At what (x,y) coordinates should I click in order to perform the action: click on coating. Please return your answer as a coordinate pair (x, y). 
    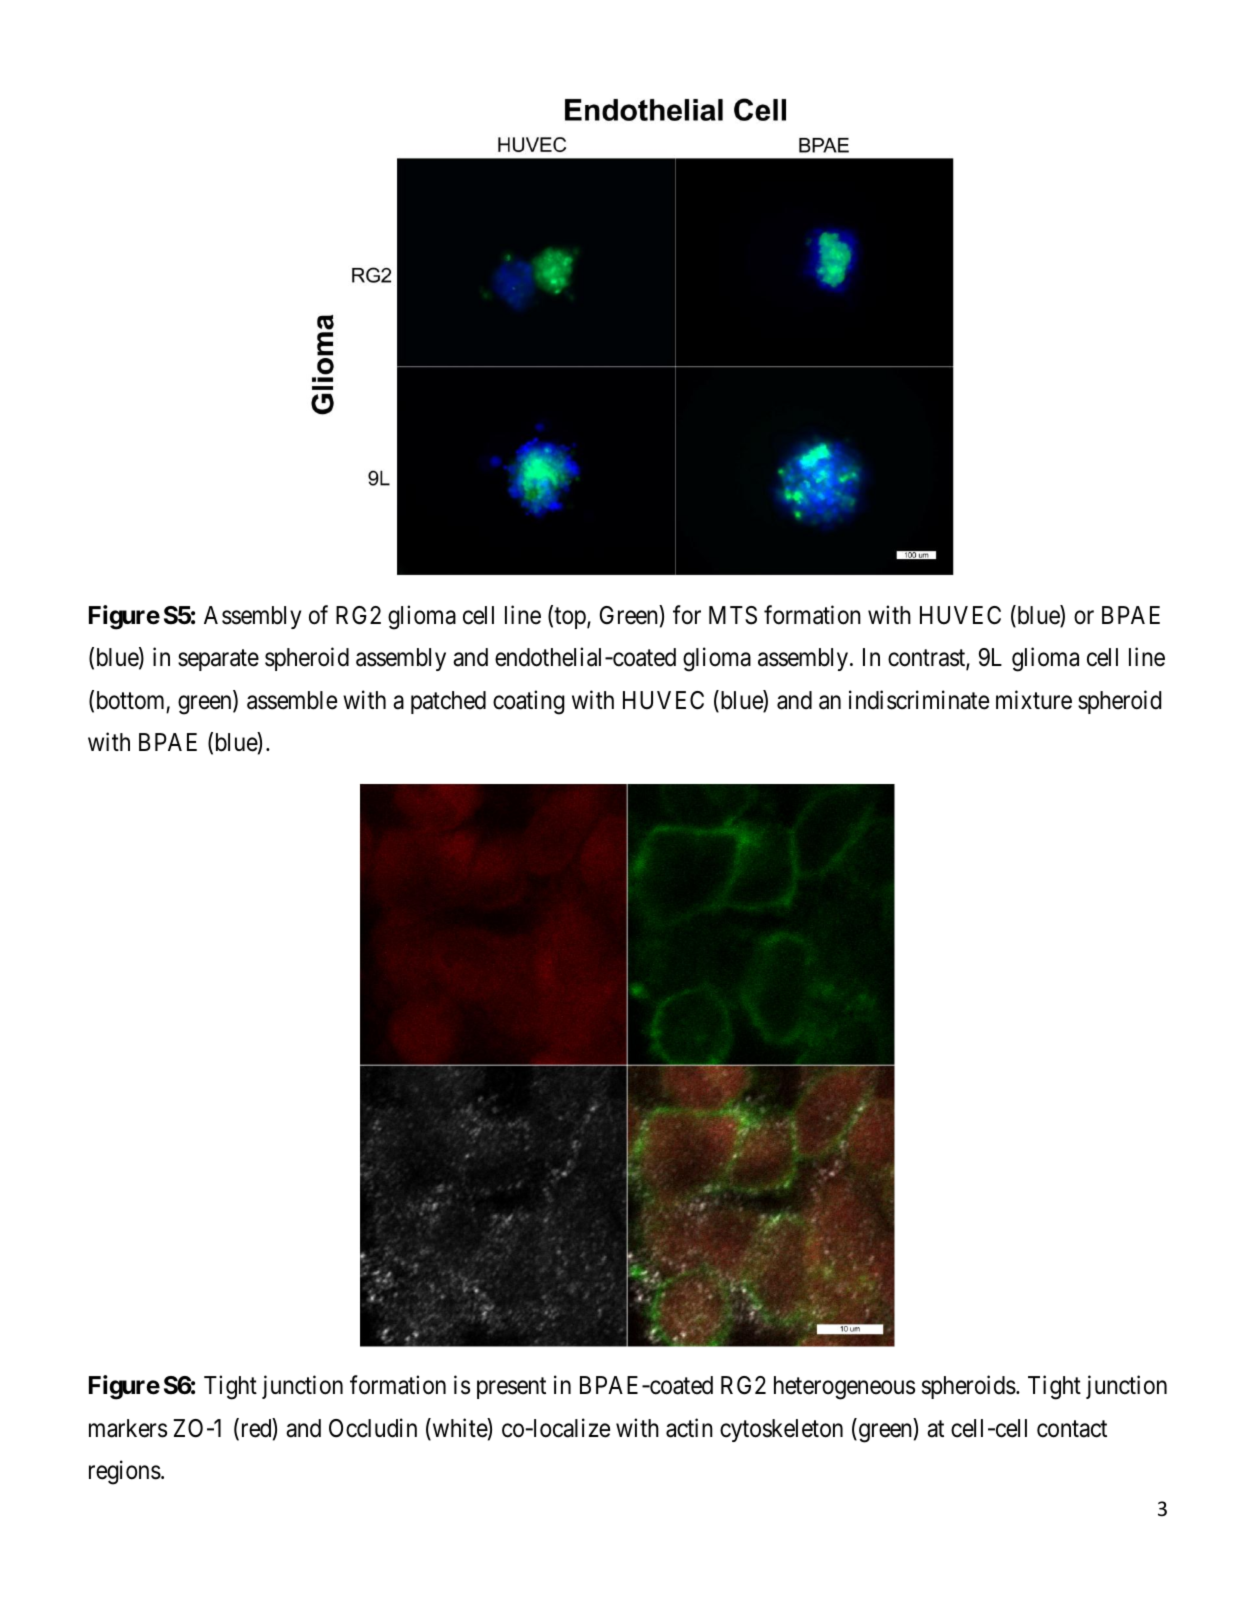
    Looking at the image, I should click on (529, 702).
